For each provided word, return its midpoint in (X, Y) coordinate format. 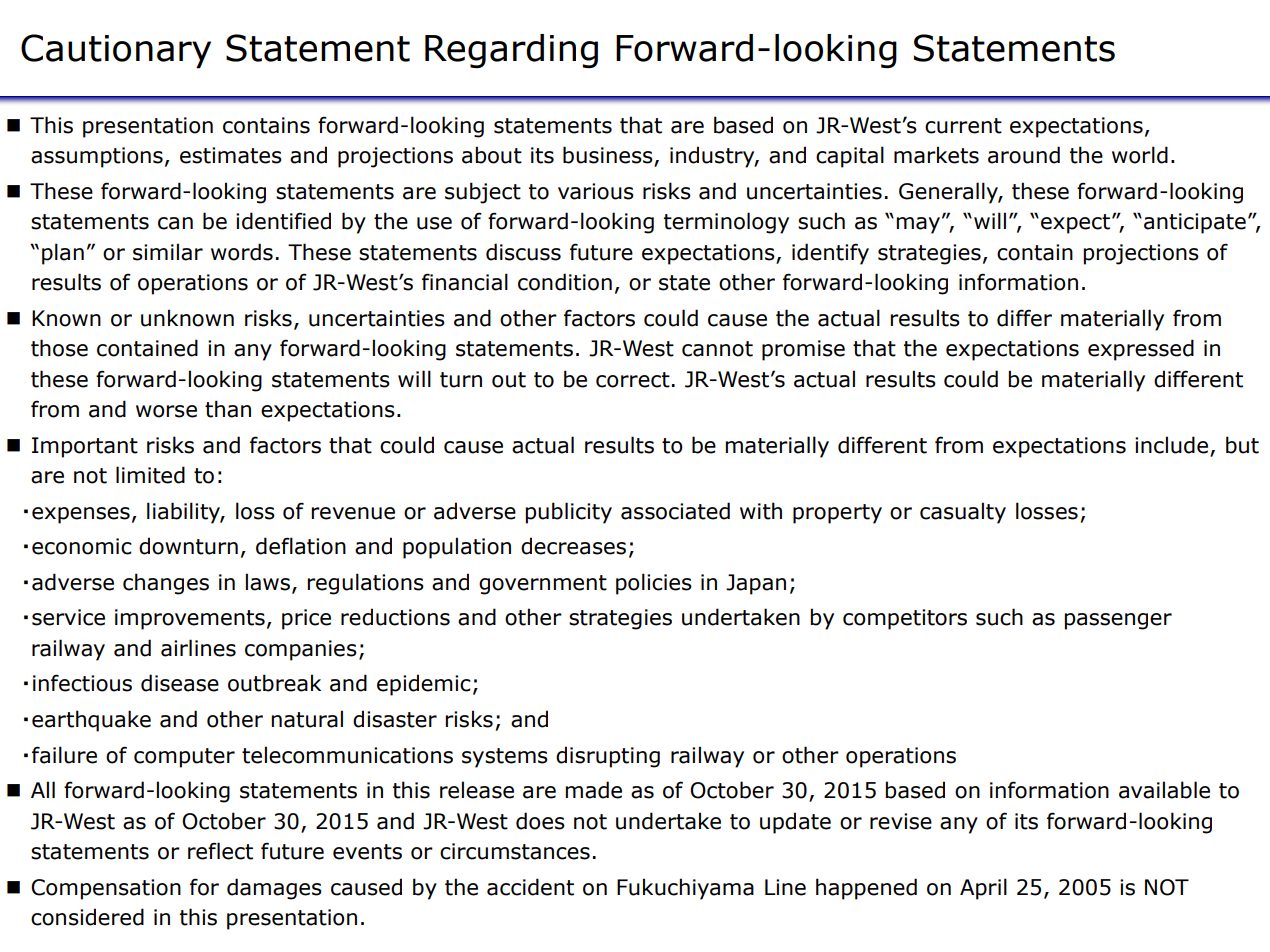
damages (274, 889)
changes (166, 584)
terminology (726, 223)
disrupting (608, 757)
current (963, 126)
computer (184, 758)
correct (633, 380)
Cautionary (116, 51)
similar (168, 252)
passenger (1118, 621)
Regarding (511, 51)
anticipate (1195, 223)
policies (654, 584)
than (228, 409)
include (1171, 445)
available (1164, 790)
